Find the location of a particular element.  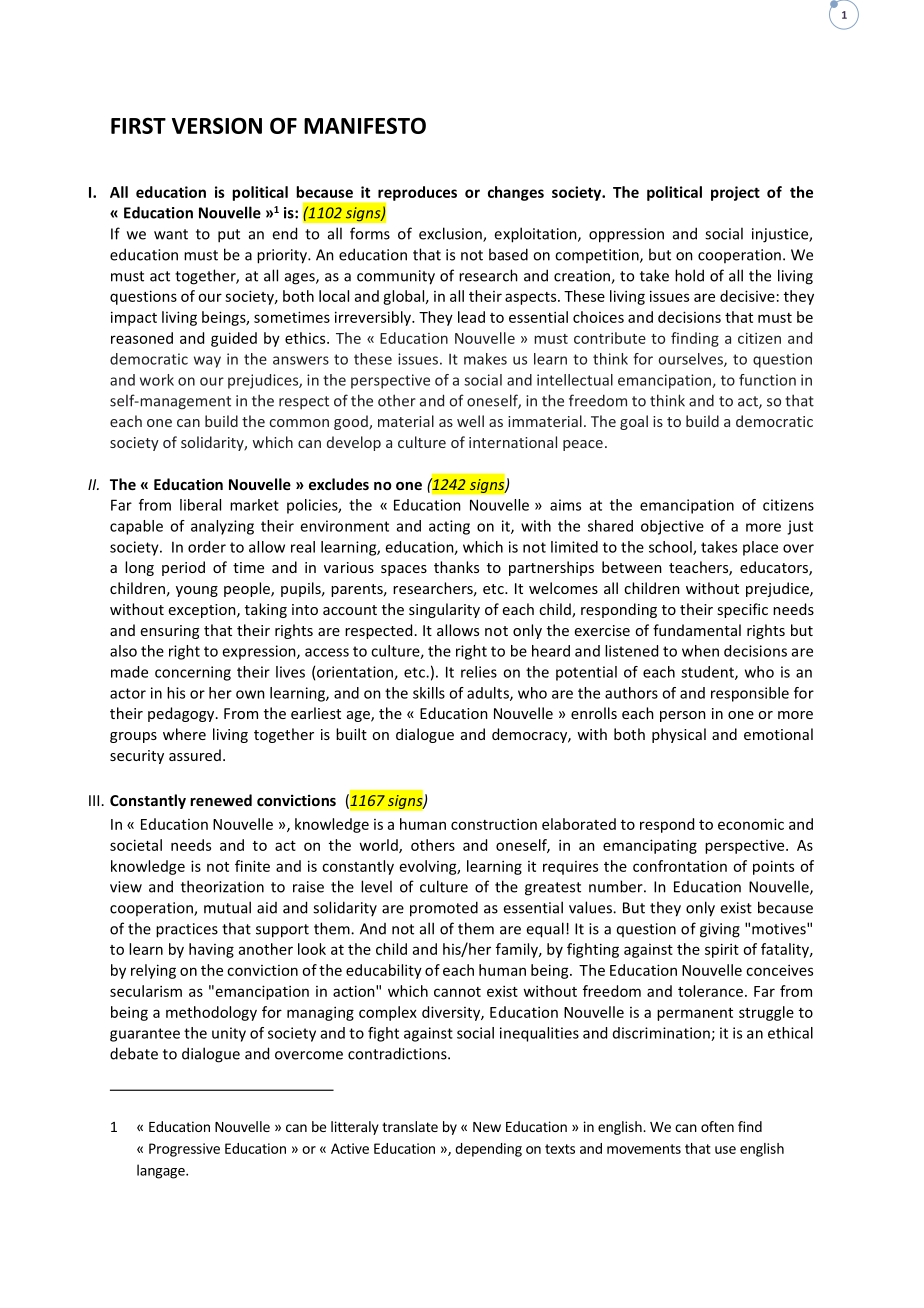

objective is located at coordinates (672, 527).
